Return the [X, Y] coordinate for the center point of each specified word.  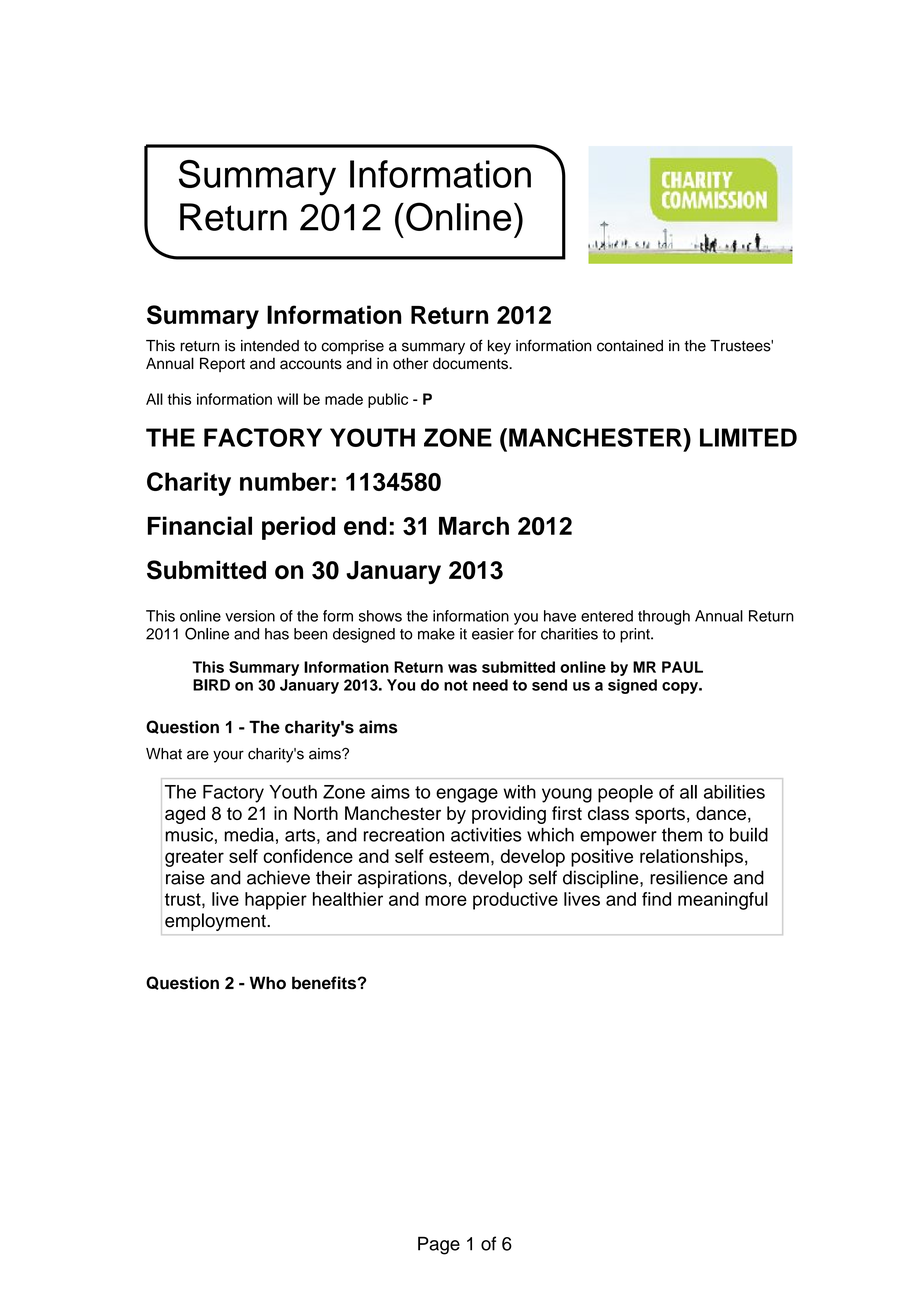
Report [222, 364]
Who [268, 983]
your [228, 756]
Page [439, 1245]
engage [467, 795]
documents [471, 363]
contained [630, 346]
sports [660, 815]
